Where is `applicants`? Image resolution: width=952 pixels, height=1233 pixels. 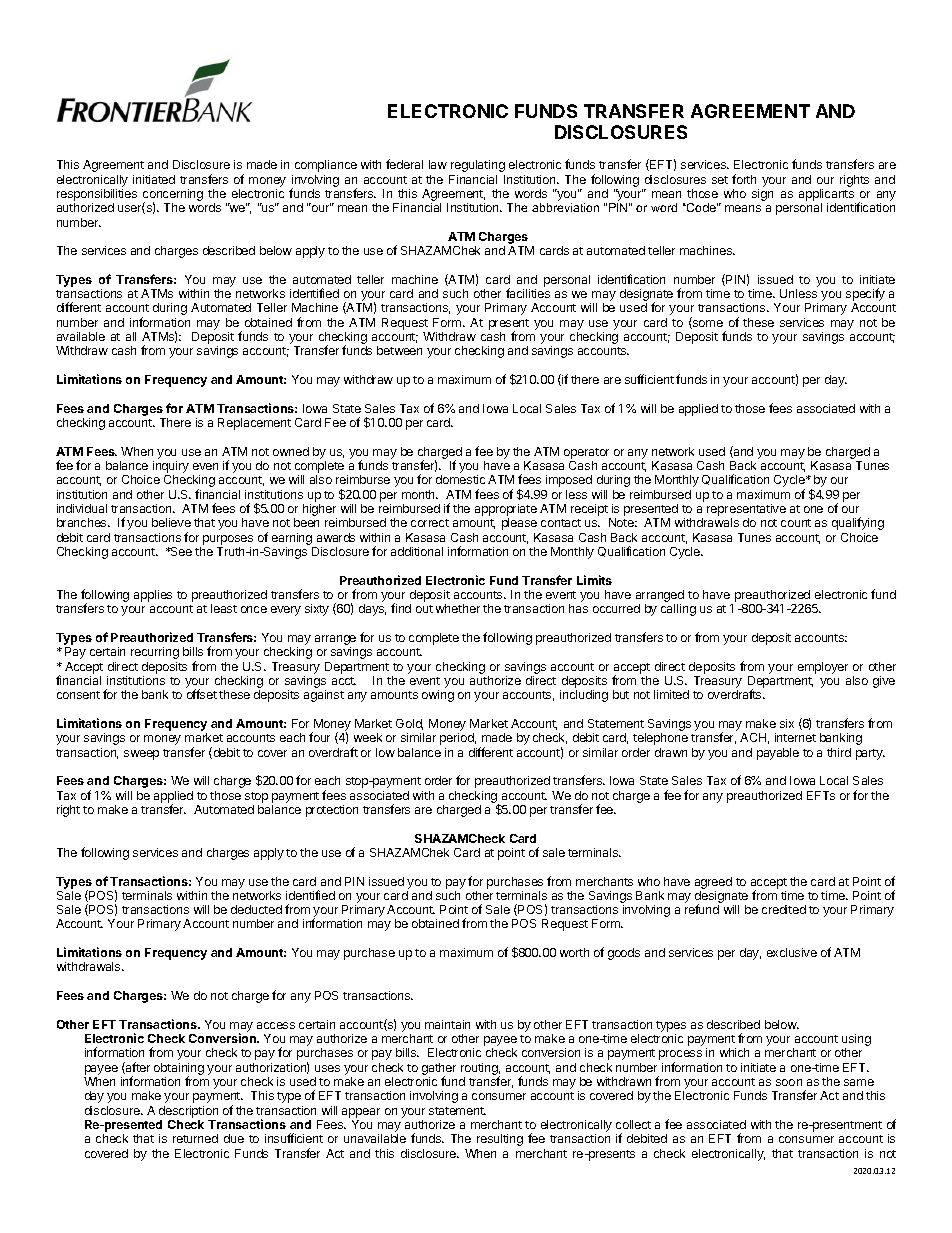
applicants is located at coordinates (826, 195).
